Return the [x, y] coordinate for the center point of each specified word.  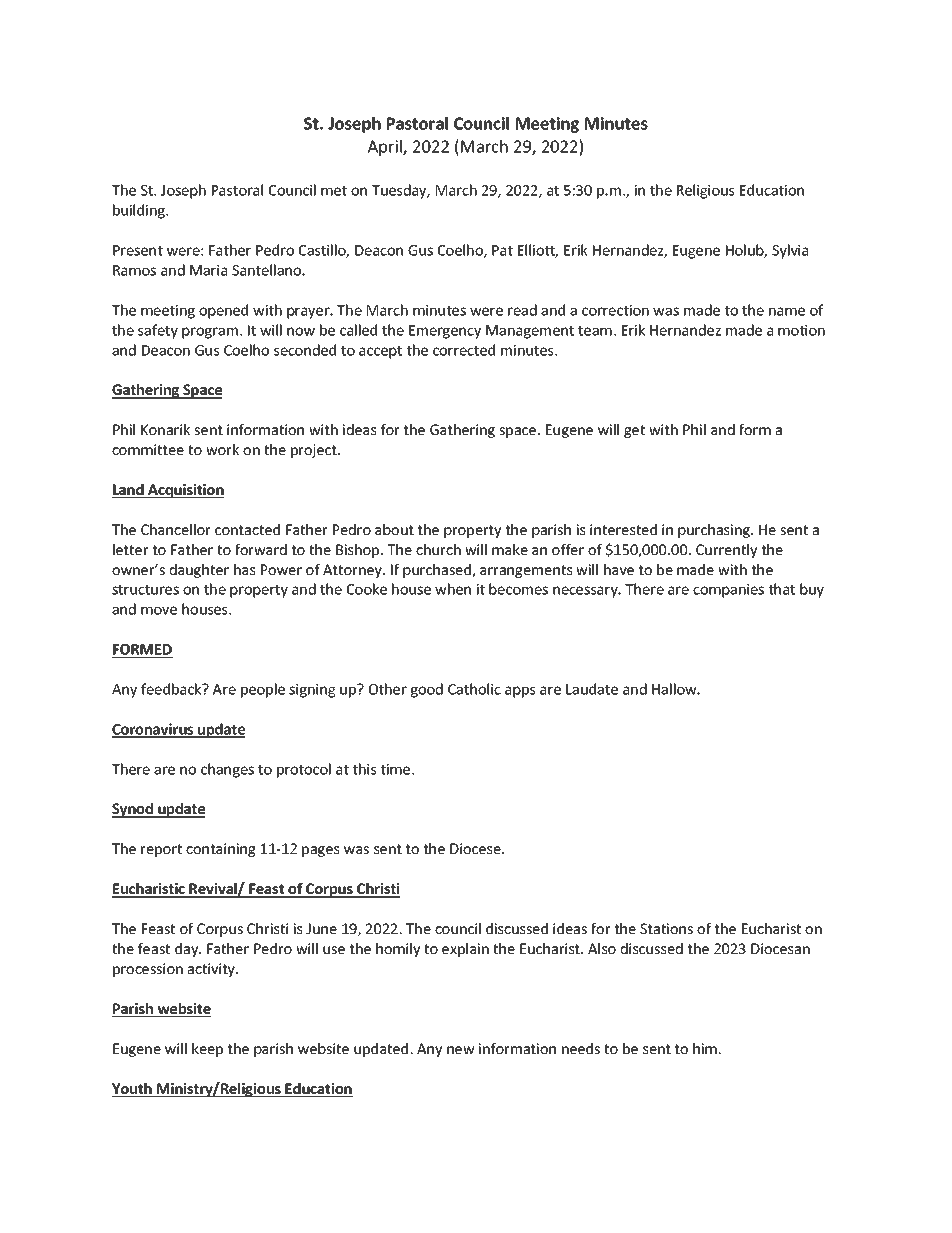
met [334, 191]
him [706, 1048]
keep [207, 1050]
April [386, 148]
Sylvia [790, 251]
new [461, 1050]
